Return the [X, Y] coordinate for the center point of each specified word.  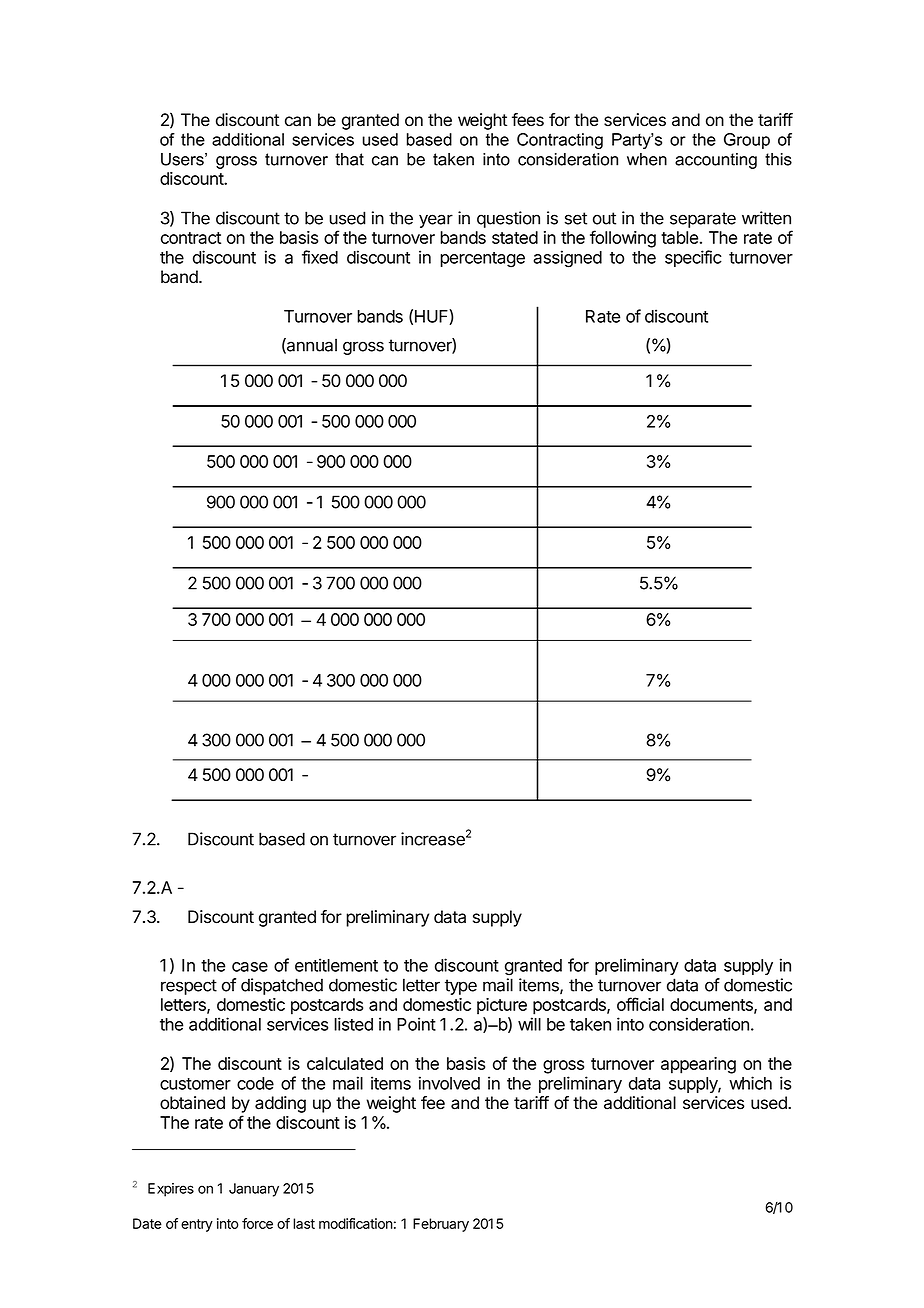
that [349, 159]
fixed [320, 257]
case [250, 967]
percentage [482, 260]
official [640, 1004]
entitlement [336, 965]
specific [693, 258]
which [750, 1083]
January [254, 1190]
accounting [716, 161]
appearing [698, 1065]
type [461, 987]
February [441, 1225]
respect [189, 987]
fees [528, 120]
